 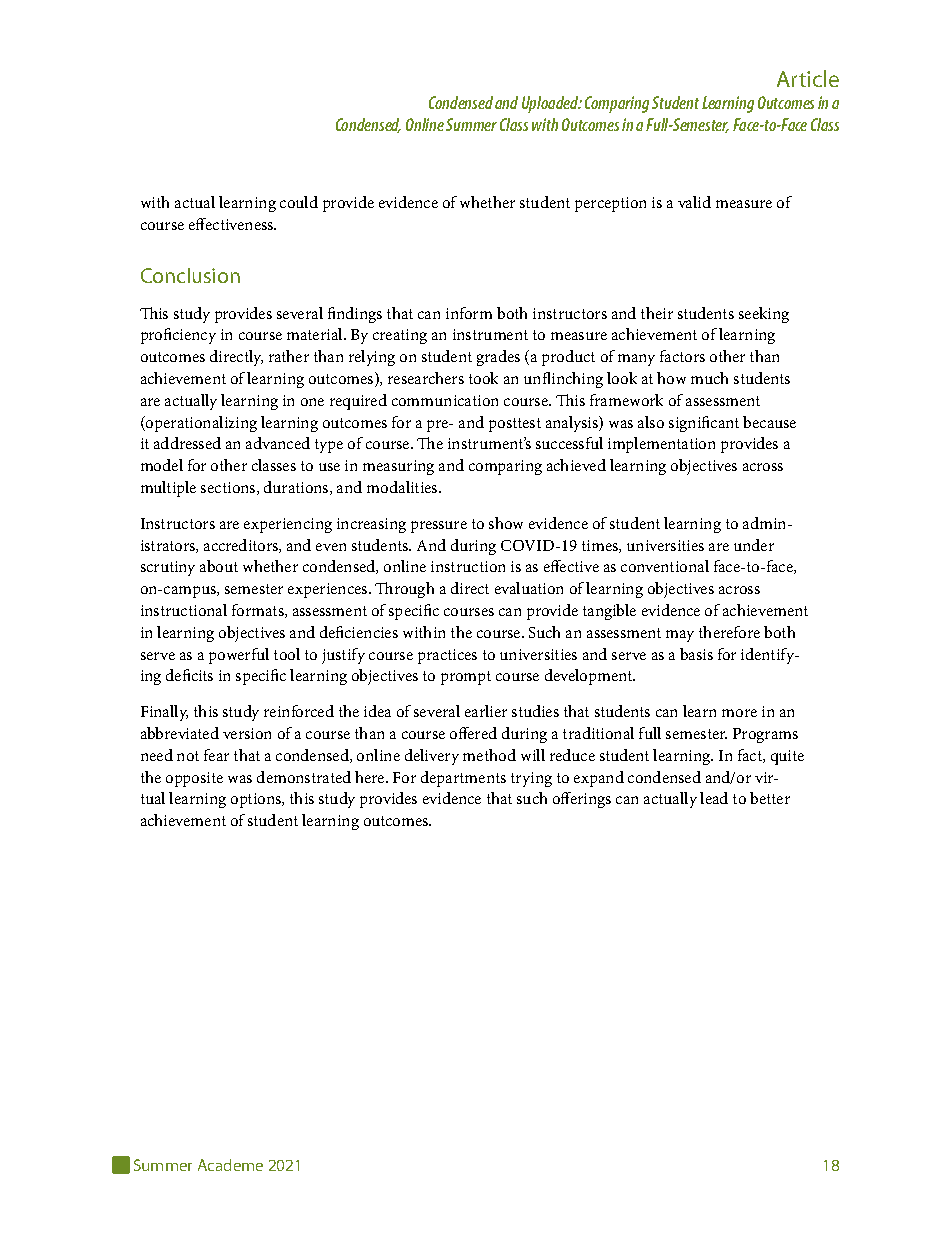 I want to click on Academe, so click(x=230, y=1165).
